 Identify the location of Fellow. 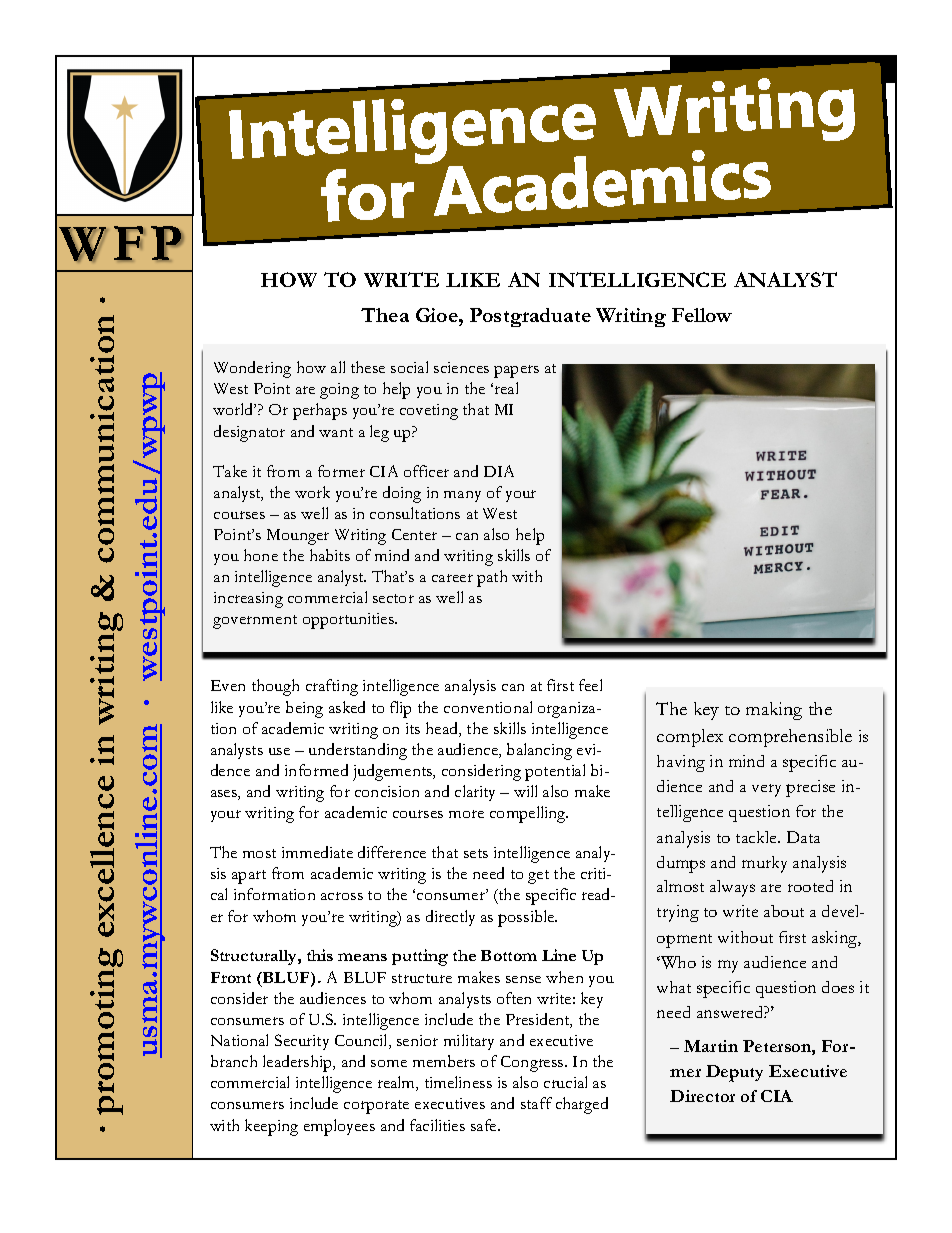
(702, 315).
